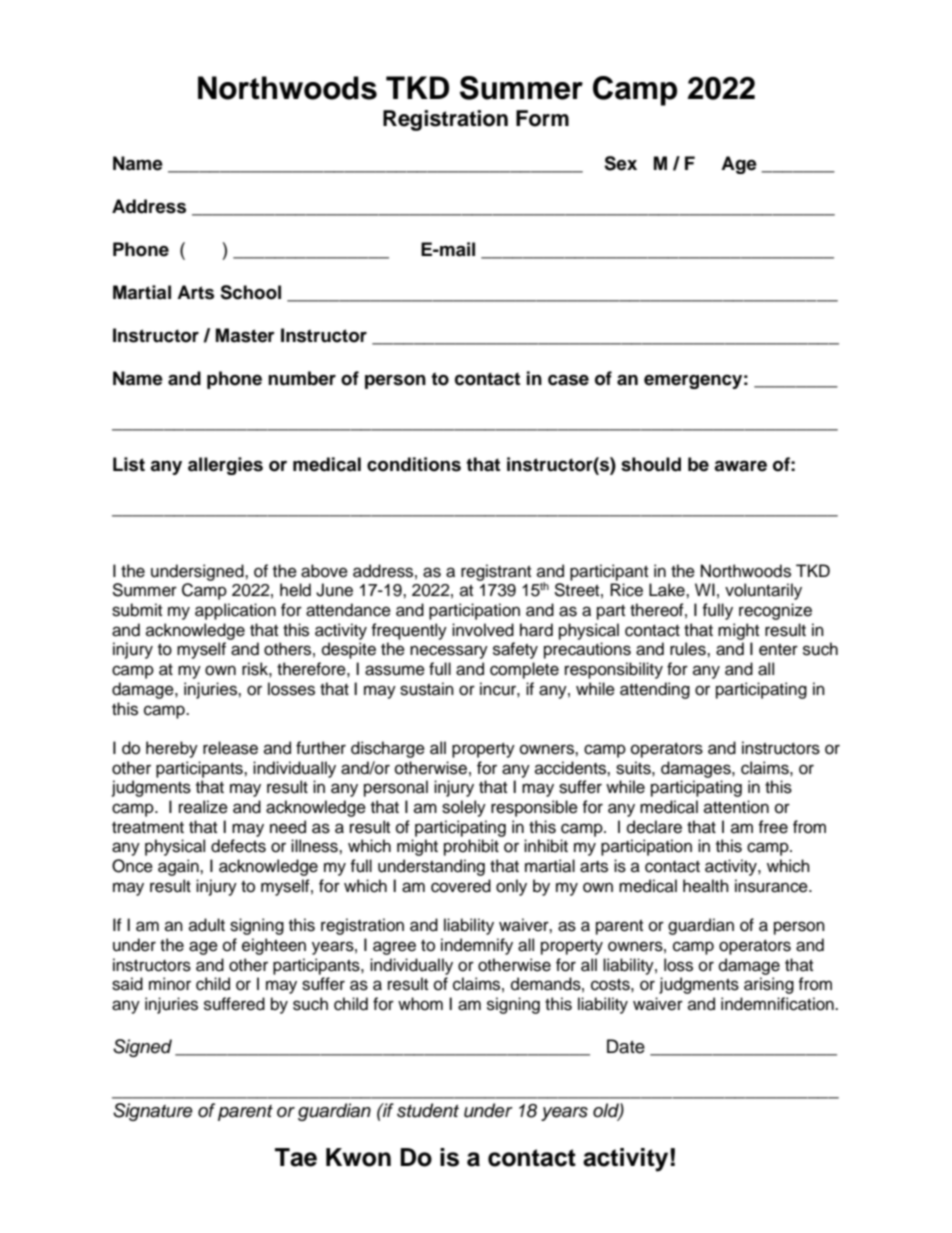 Image resolution: width=952 pixels, height=1233 pixels. Describe the element at coordinates (620, 163) in the screenshot. I see `Sex` at that location.
